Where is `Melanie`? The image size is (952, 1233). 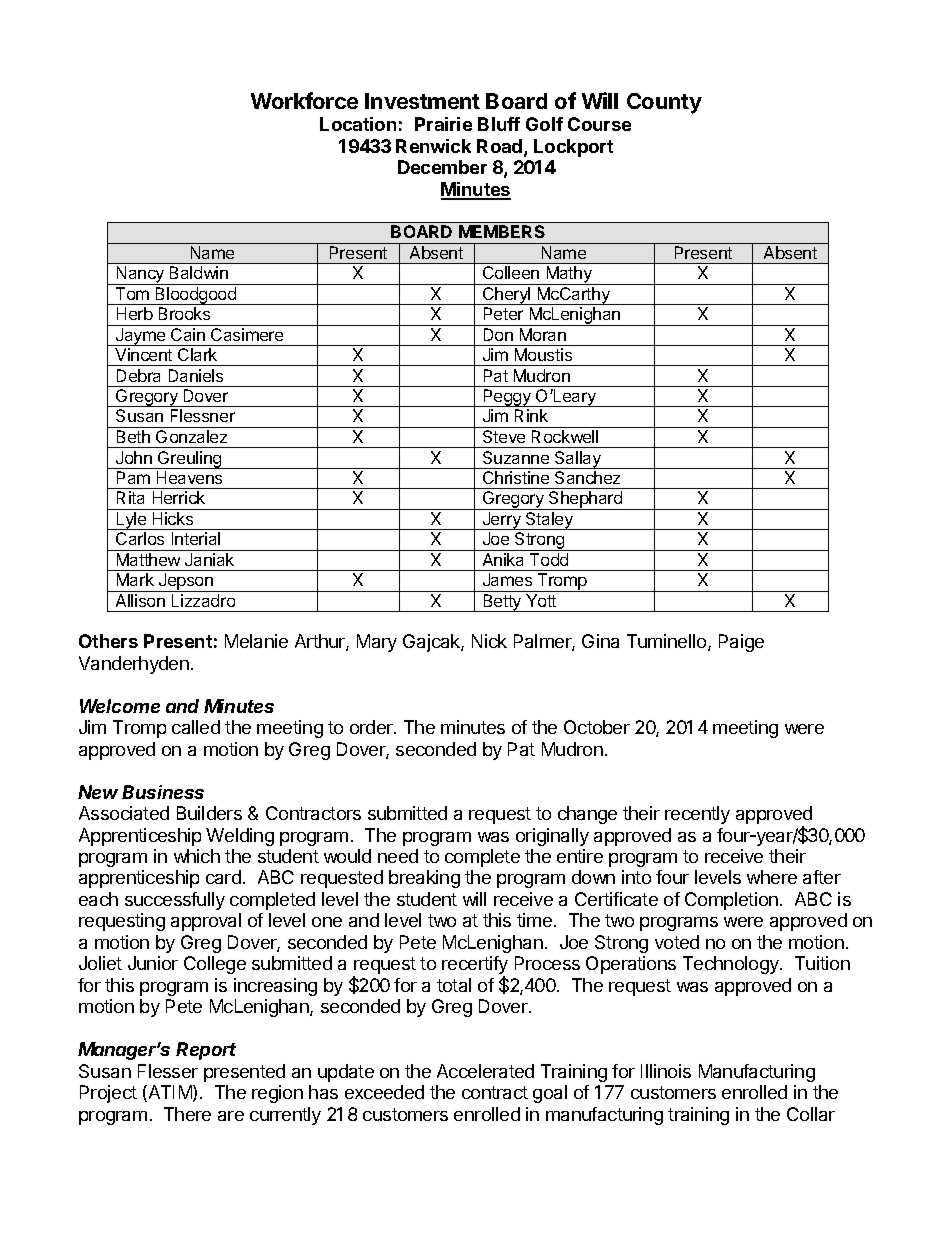
Melanie is located at coordinates (256, 641).
